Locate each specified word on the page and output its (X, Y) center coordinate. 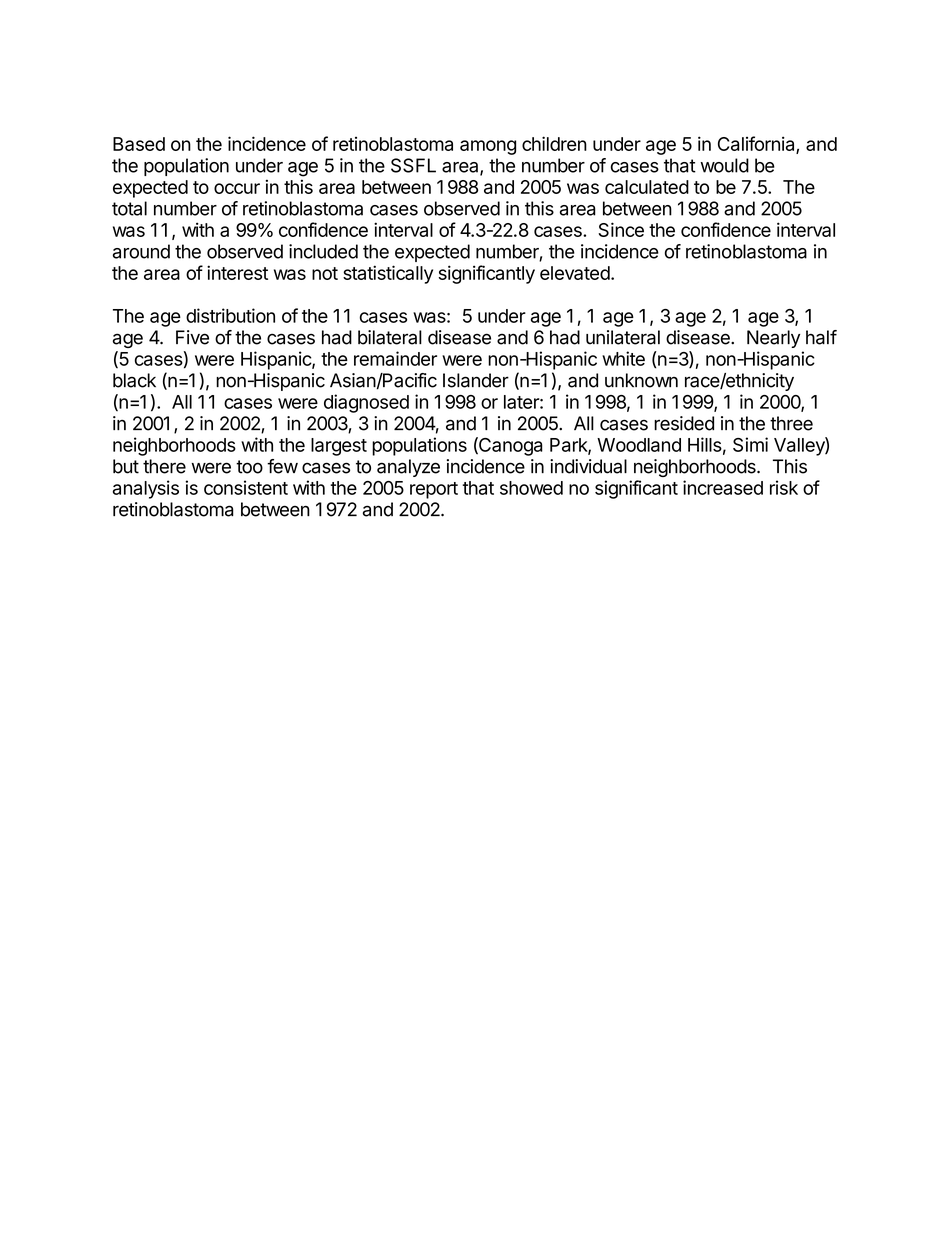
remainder (395, 358)
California (757, 145)
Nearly (773, 339)
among (488, 147)
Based (139, 144)
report (434, 490)
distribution (230, 315)
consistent (246, 487)
